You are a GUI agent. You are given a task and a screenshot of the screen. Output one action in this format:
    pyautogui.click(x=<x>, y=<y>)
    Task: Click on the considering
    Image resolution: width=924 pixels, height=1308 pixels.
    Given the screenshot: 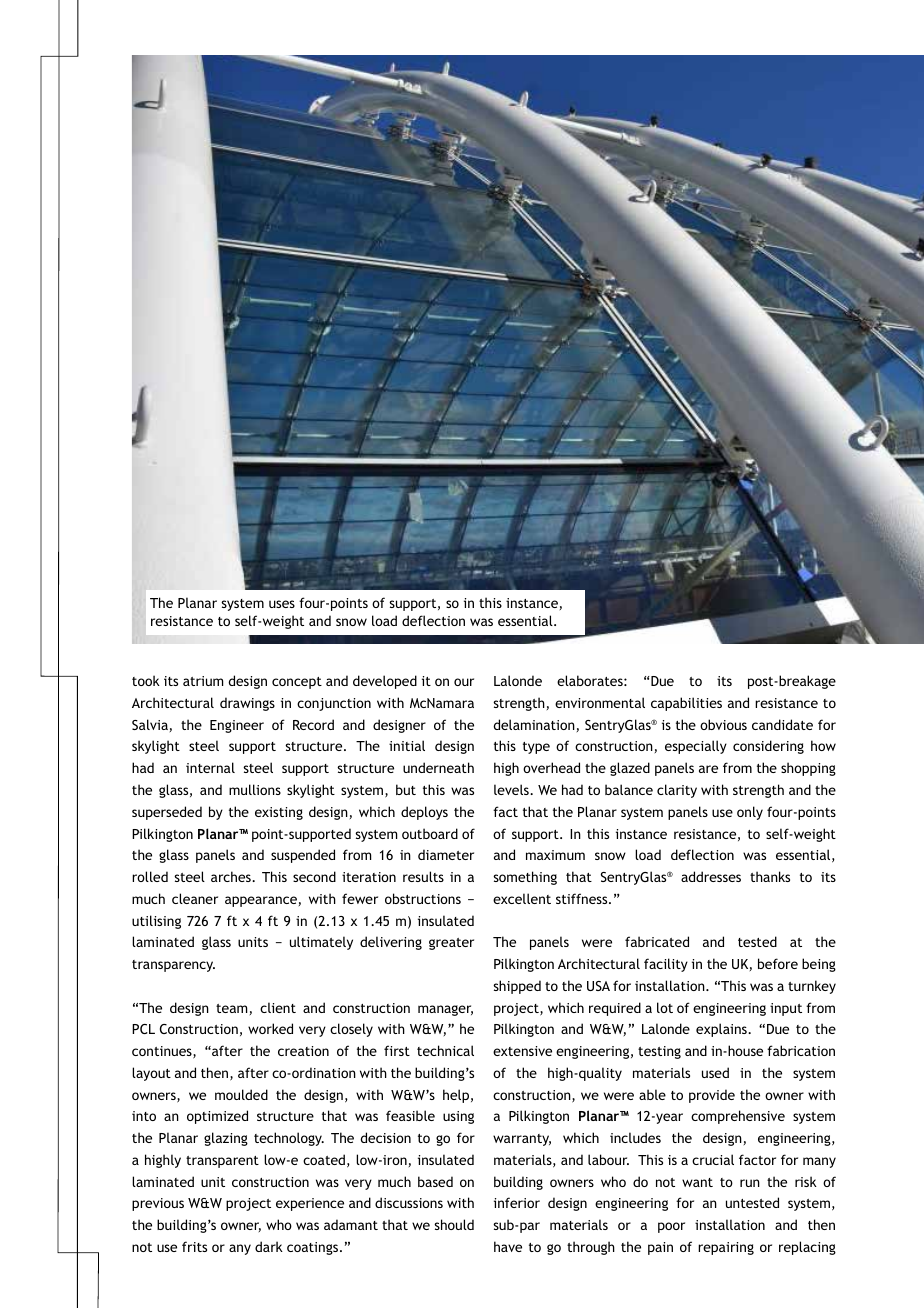 What is the action you would take?
    pyautogui.click(x=768, y=747)
